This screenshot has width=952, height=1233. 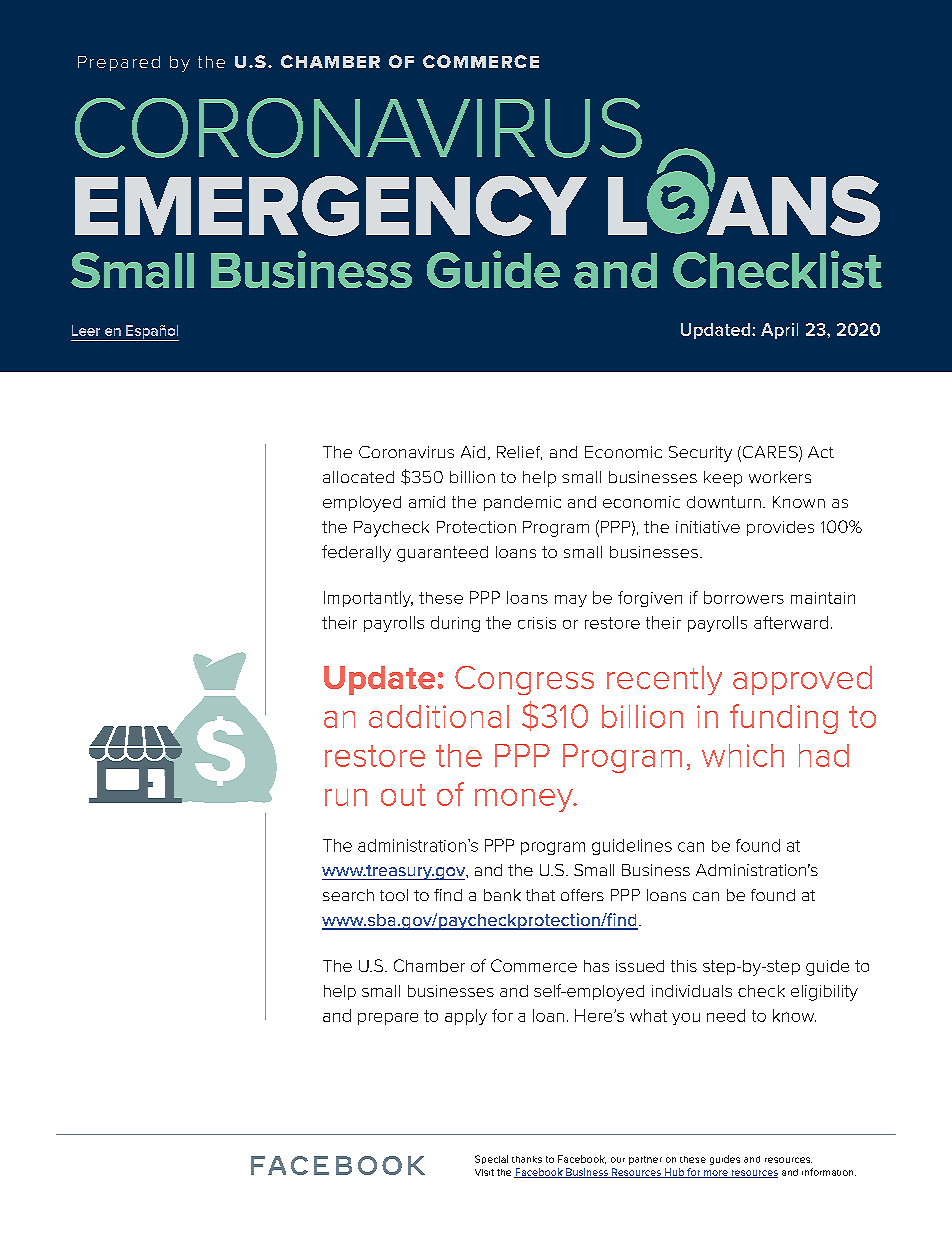 What do you see at coordinates (779, 331) in the screenshot?
I see `April` at bounding box center [779, 331].
